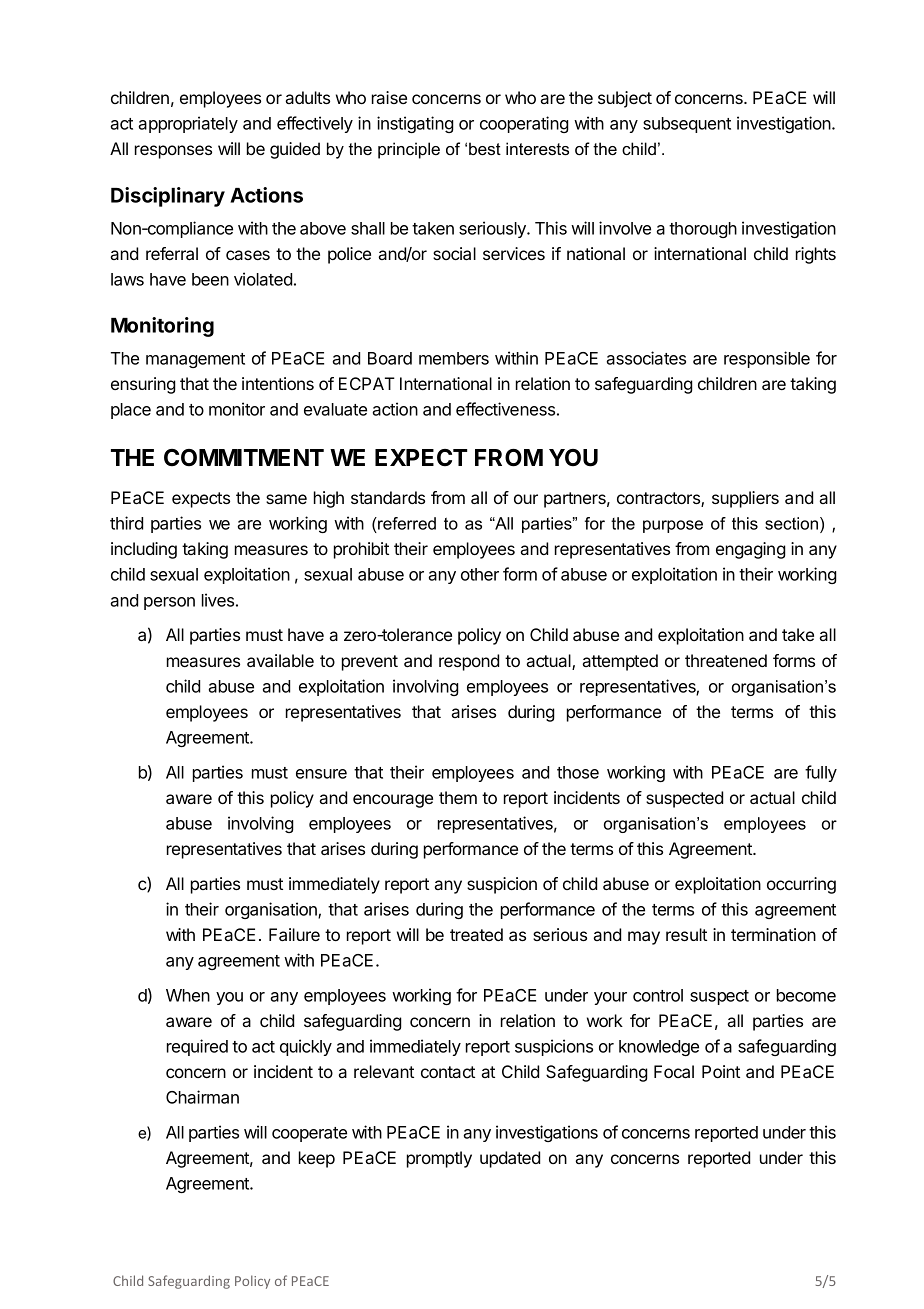  What do you see at coordinates (244, 457) in the image?
I see `COMMITMENT` at bounding box center [244, 457].
